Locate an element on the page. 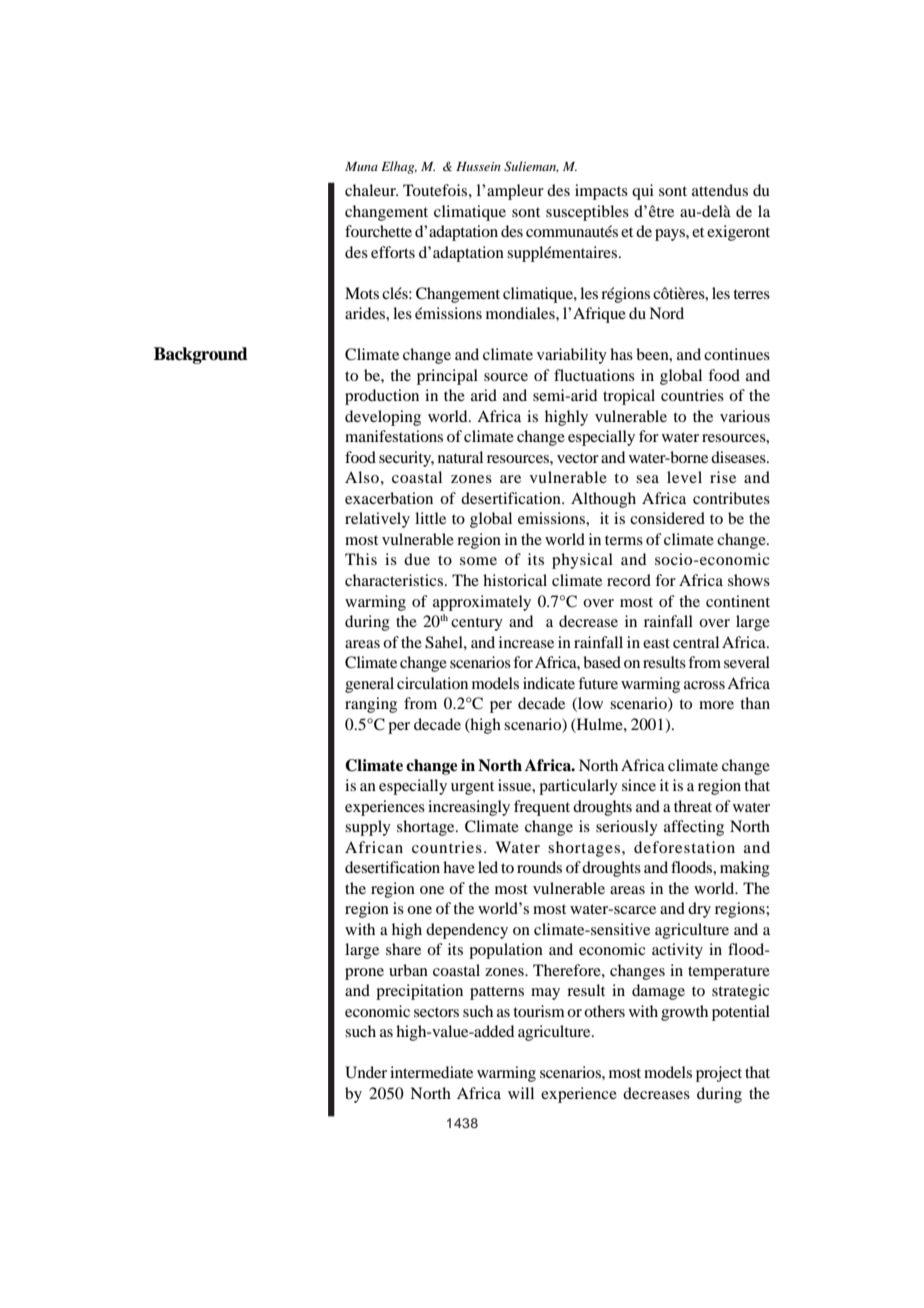 The image size is (924, 1308). Hussein is located at coordinates (478, 166).
